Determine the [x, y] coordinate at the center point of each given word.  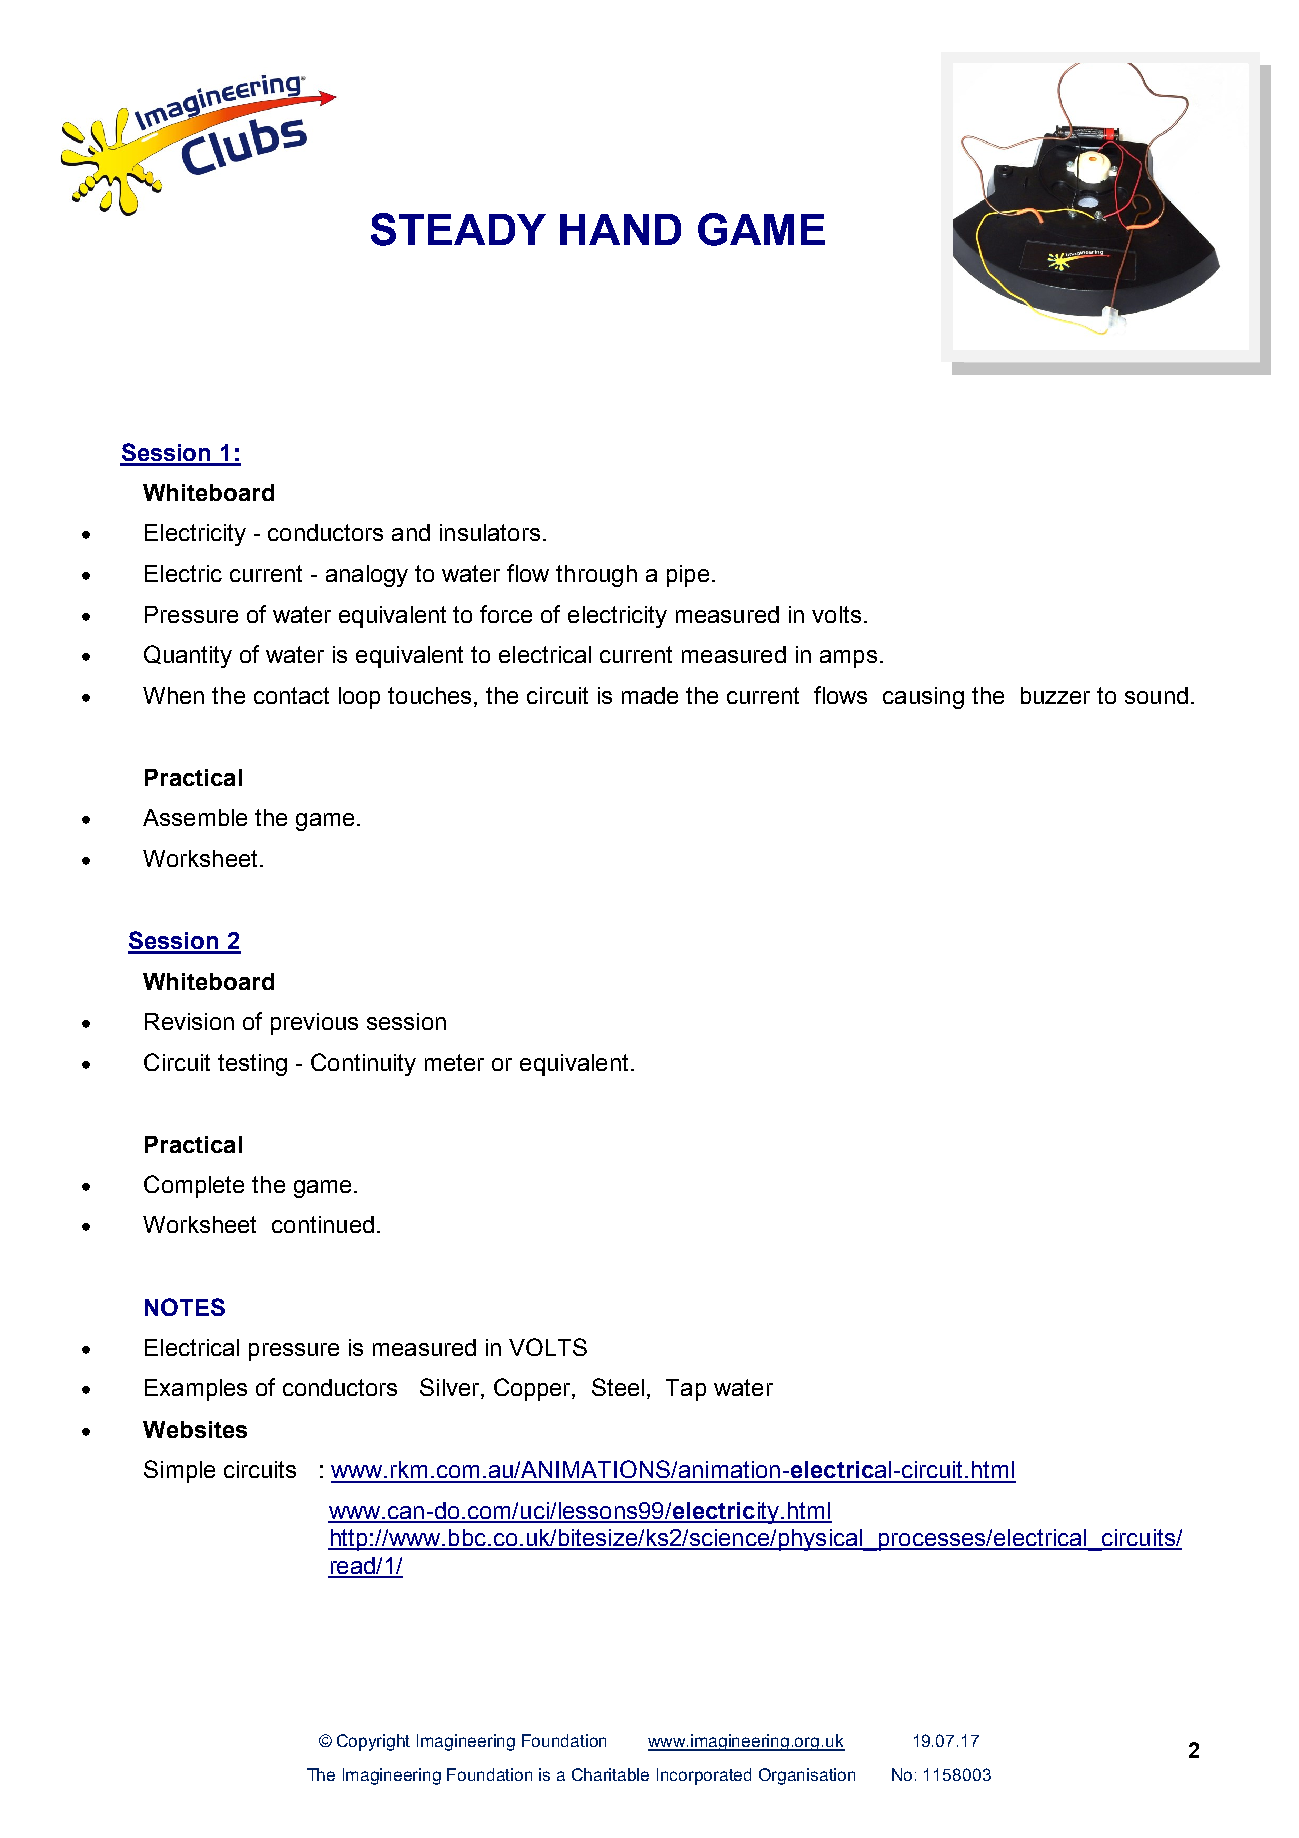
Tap [686, 1390]
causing [923, 698]
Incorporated [704, 1776]
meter [454, 1062]
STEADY [458, 229]
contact [291, 695]
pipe [688, 576]
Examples [196, 1390]
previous [314, 1024]
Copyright [373, 1742]
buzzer [1055, 695]
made [650, 695]
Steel [618, 1387]
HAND [620, 229]
